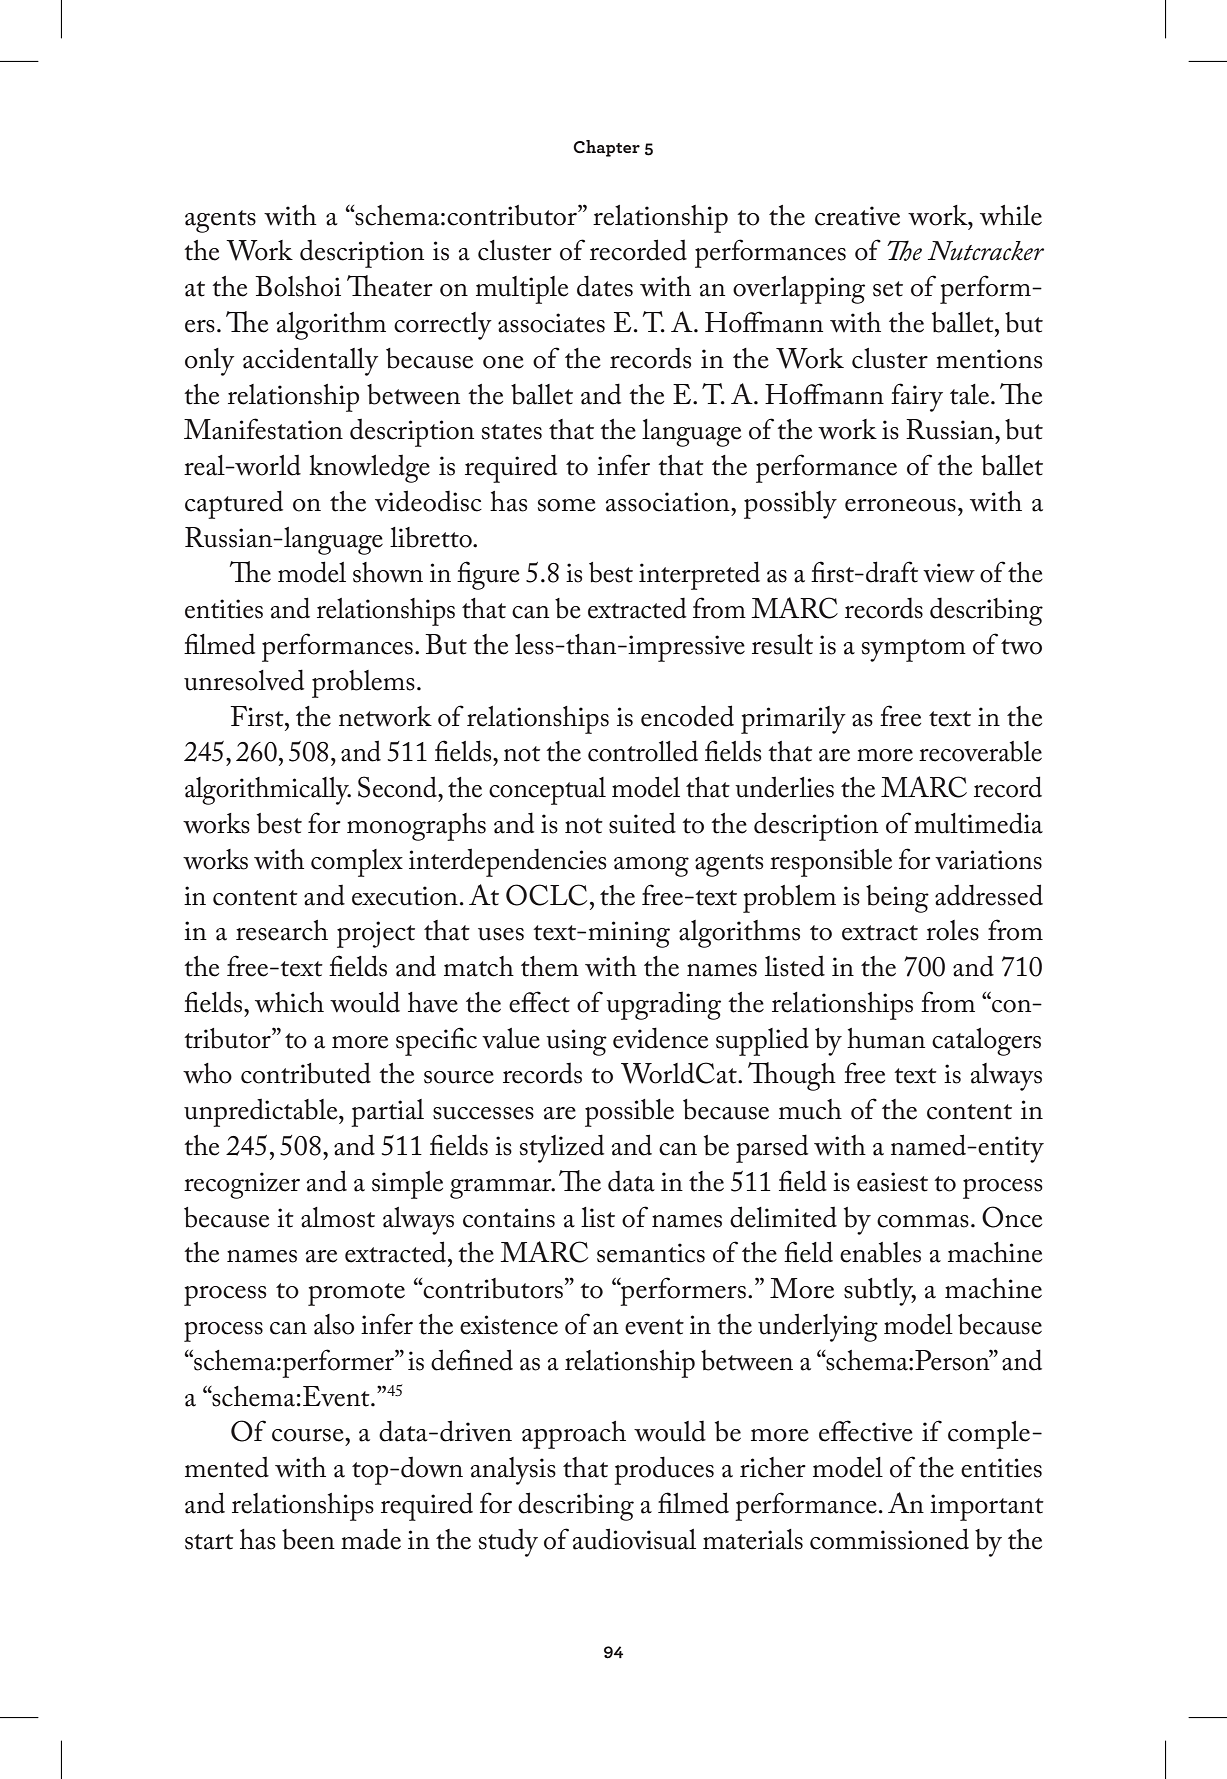  I want to click on suited, so click(642, 823).
